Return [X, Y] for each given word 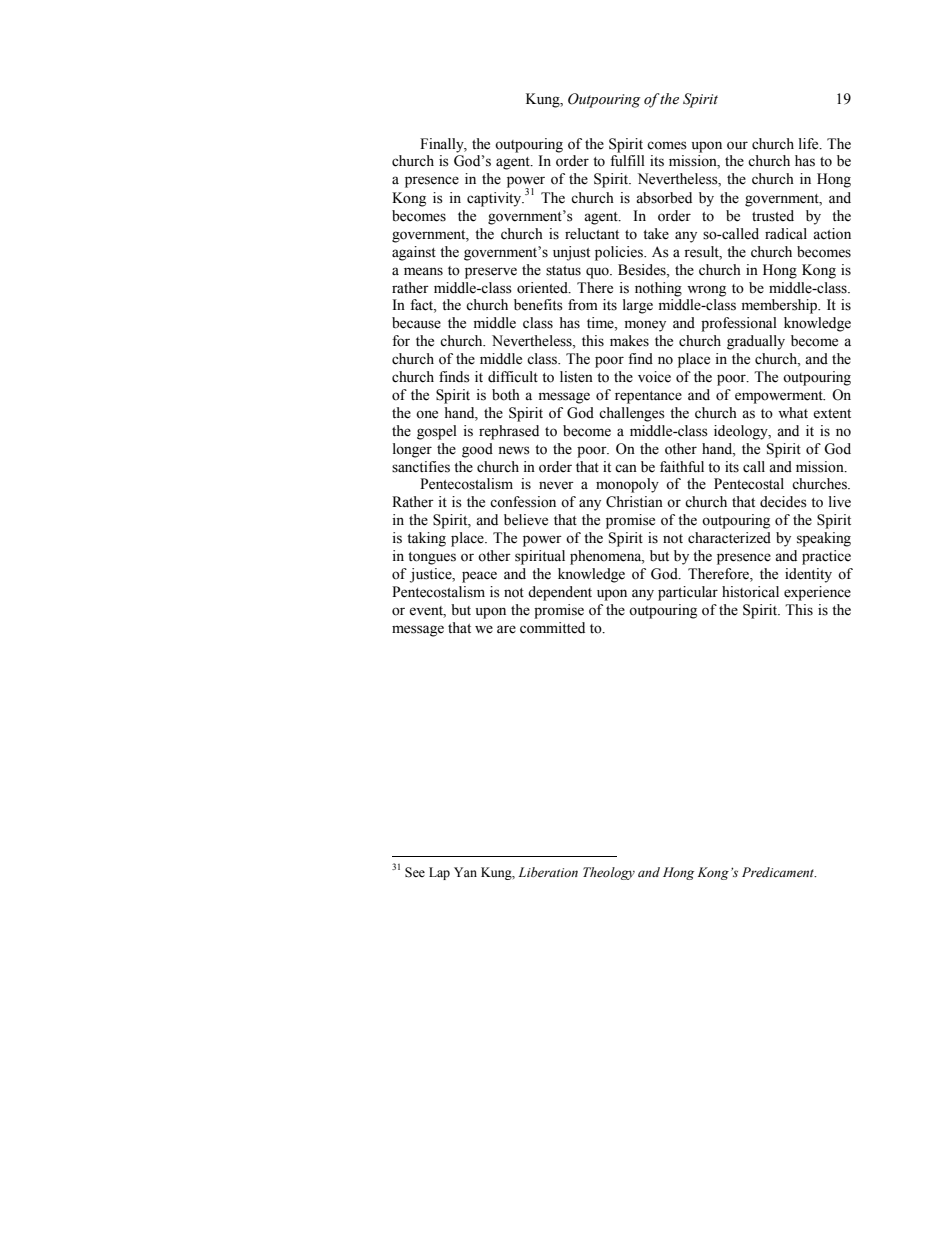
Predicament [779, 872]
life [810, 144]
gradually [756, 342]
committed [552, 628]
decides [783, 502]
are [506, 629]
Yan [465, 872]
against [414, 253]
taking [426, 539]
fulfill [627, 160]
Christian [634, 502]
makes [629, 341]
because [416, 323]
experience [817, 593]
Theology [609, 873]
